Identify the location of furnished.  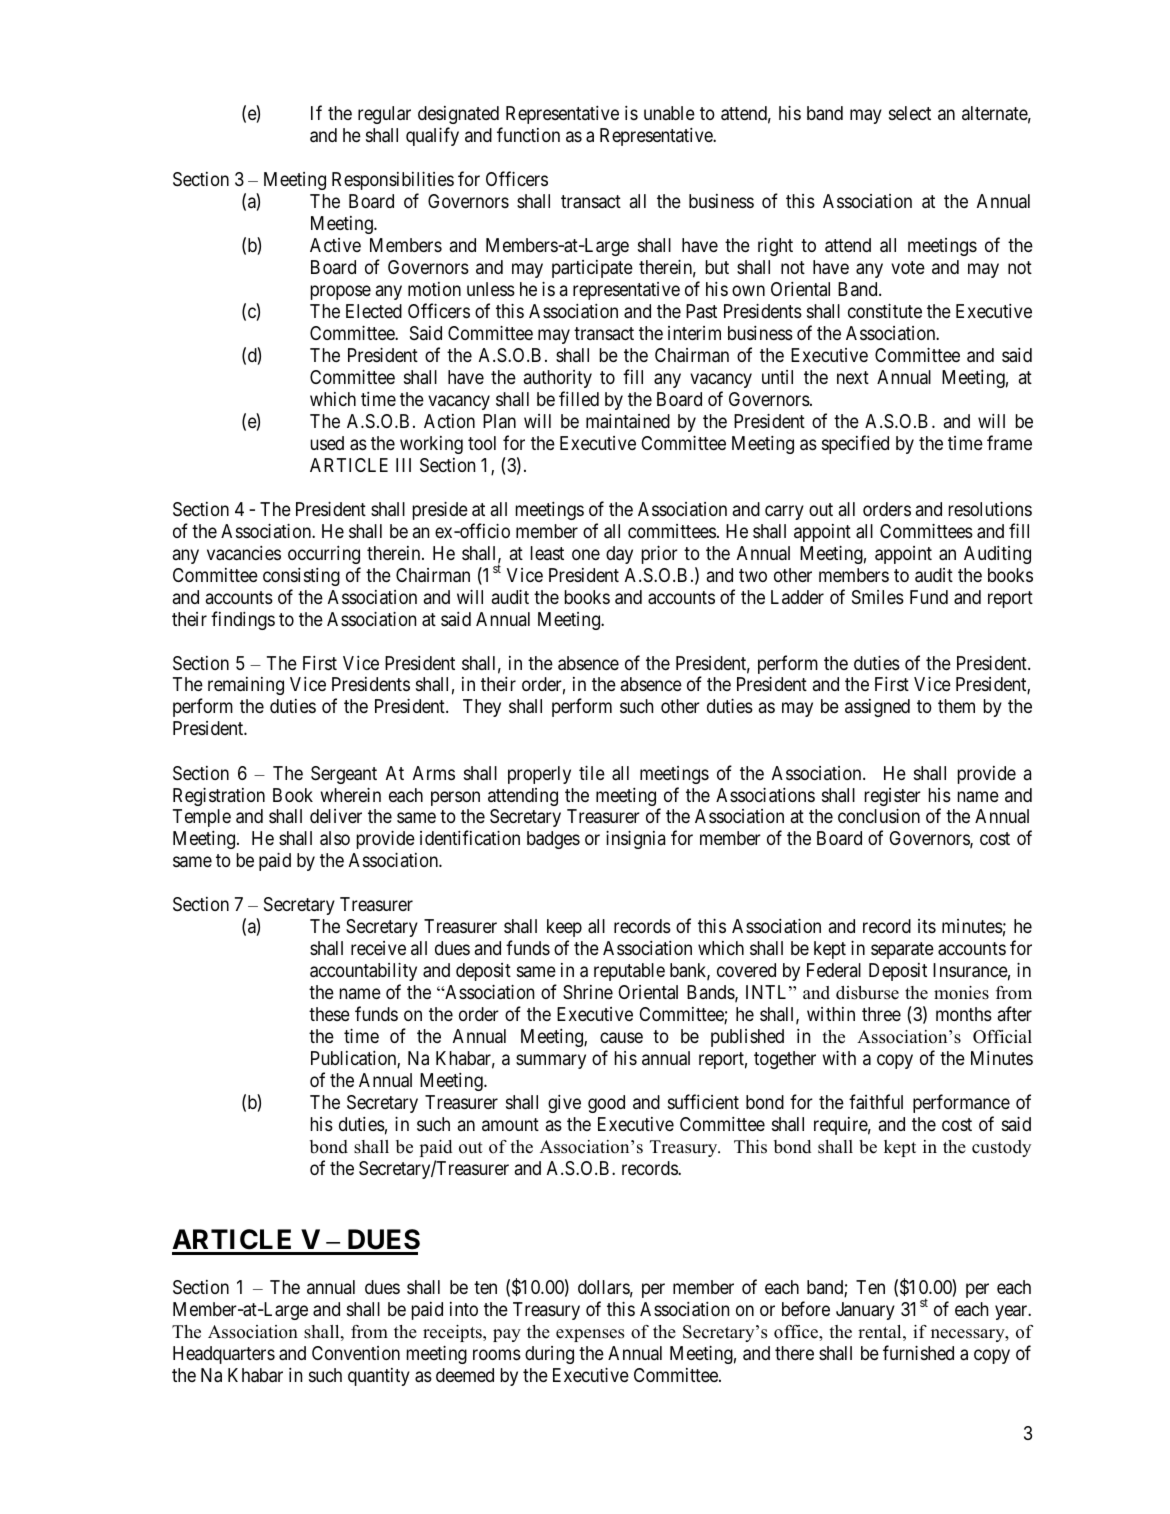
(918, 1352).
